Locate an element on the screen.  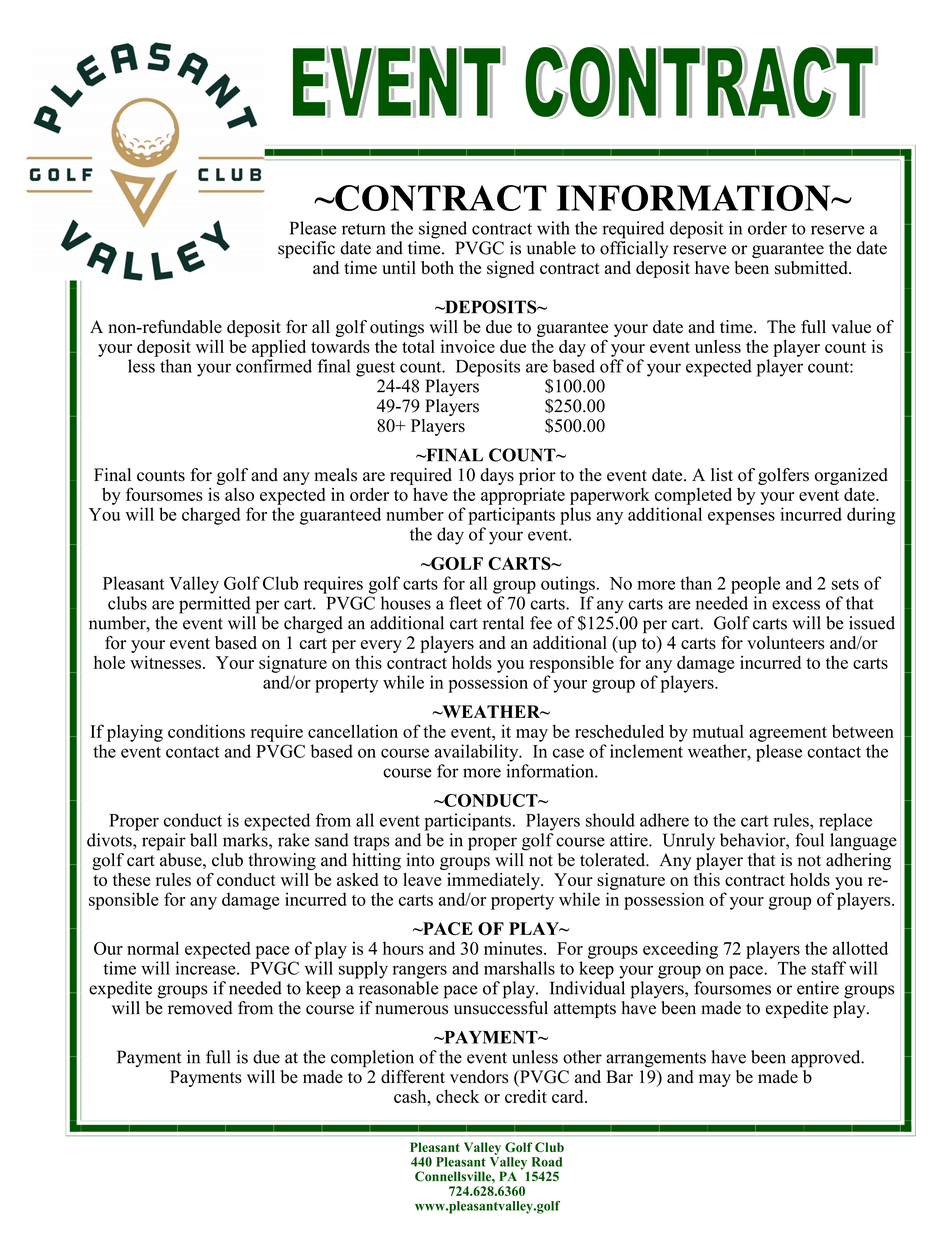
specific is located at coordinates (306, 250).
